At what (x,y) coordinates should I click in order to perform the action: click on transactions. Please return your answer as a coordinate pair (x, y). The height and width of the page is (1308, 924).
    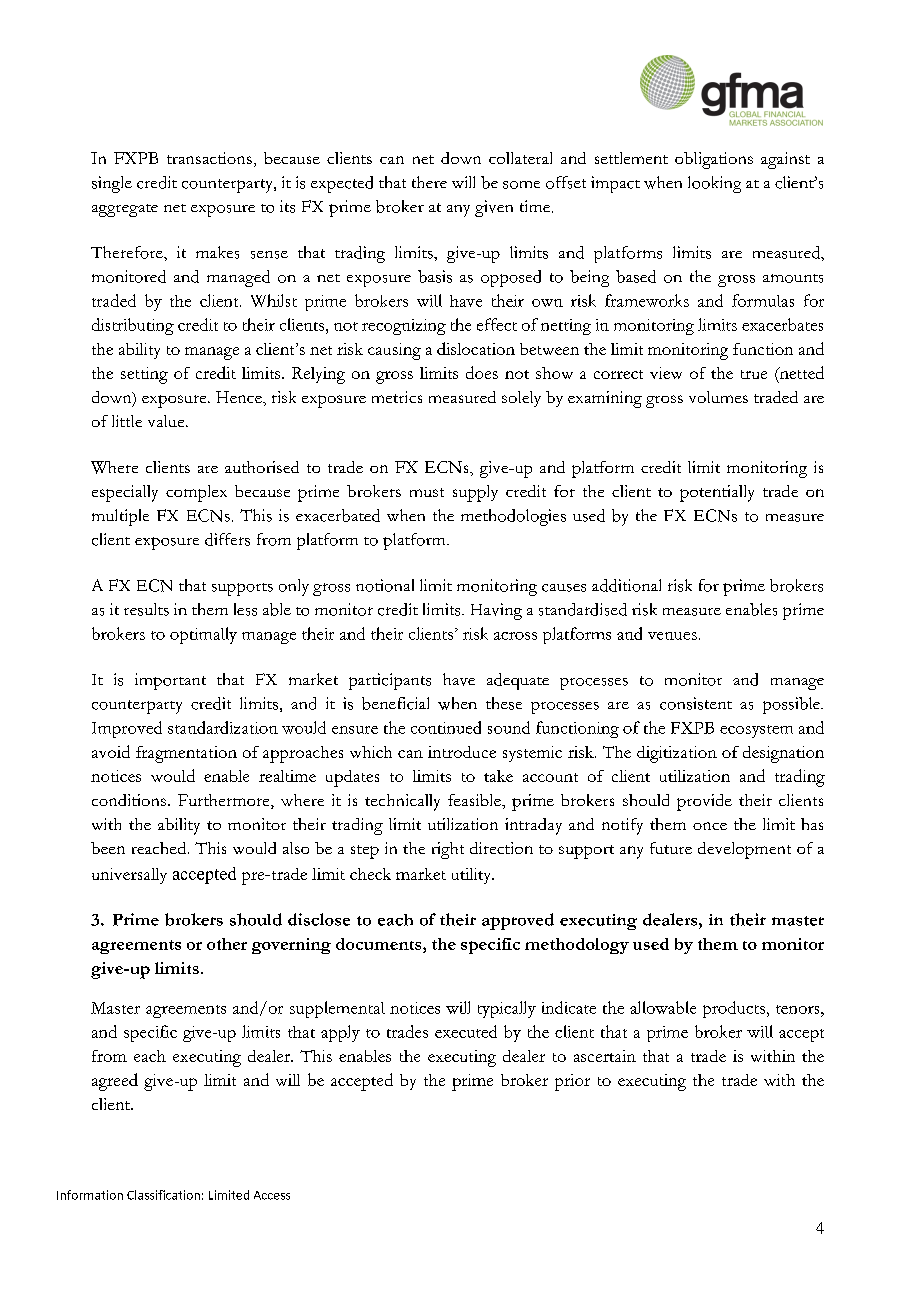
    Looking at the image, I should click on (209, 158).
